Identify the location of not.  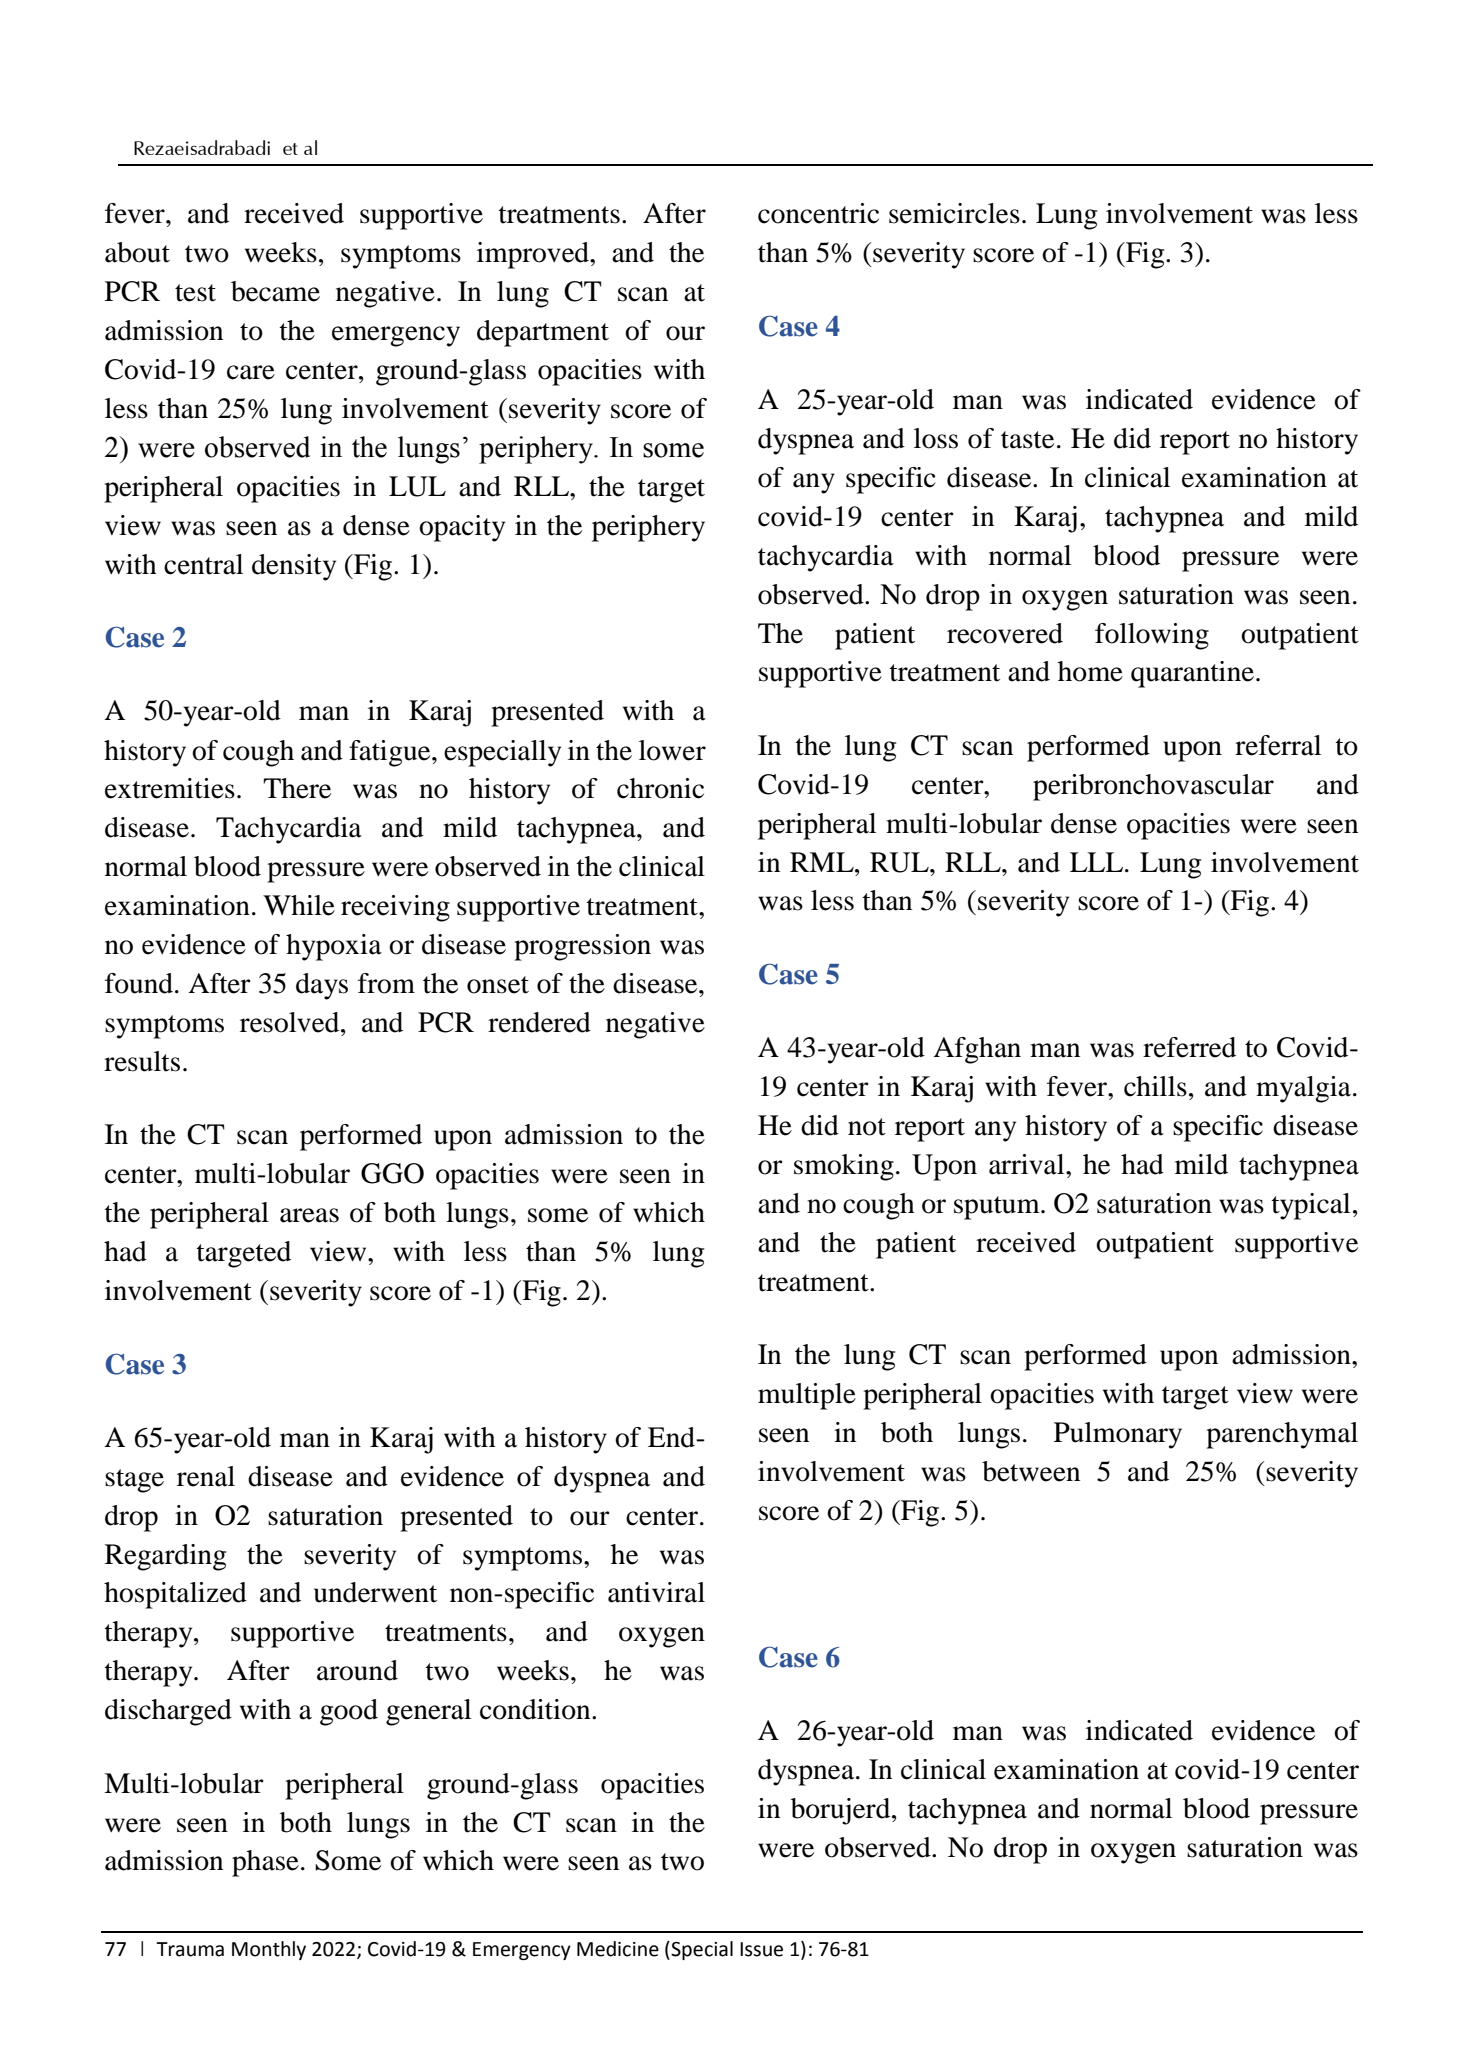
(867, 1127).
